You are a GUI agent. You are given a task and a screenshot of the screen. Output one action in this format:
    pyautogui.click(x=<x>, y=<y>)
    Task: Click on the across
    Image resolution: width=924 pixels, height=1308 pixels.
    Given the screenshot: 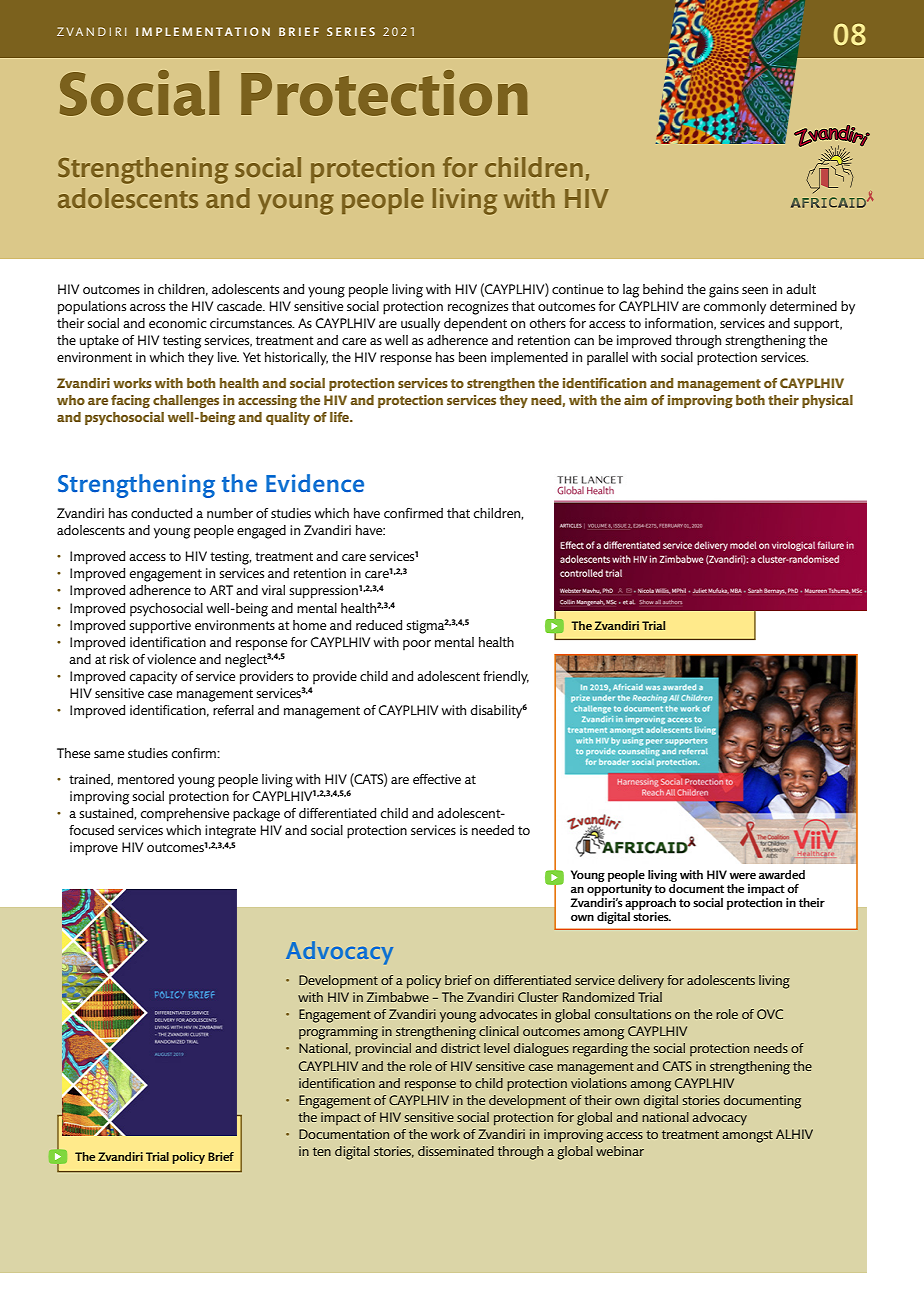 What is the action you would take?
    pyautogui.click(x=147, y=307)
